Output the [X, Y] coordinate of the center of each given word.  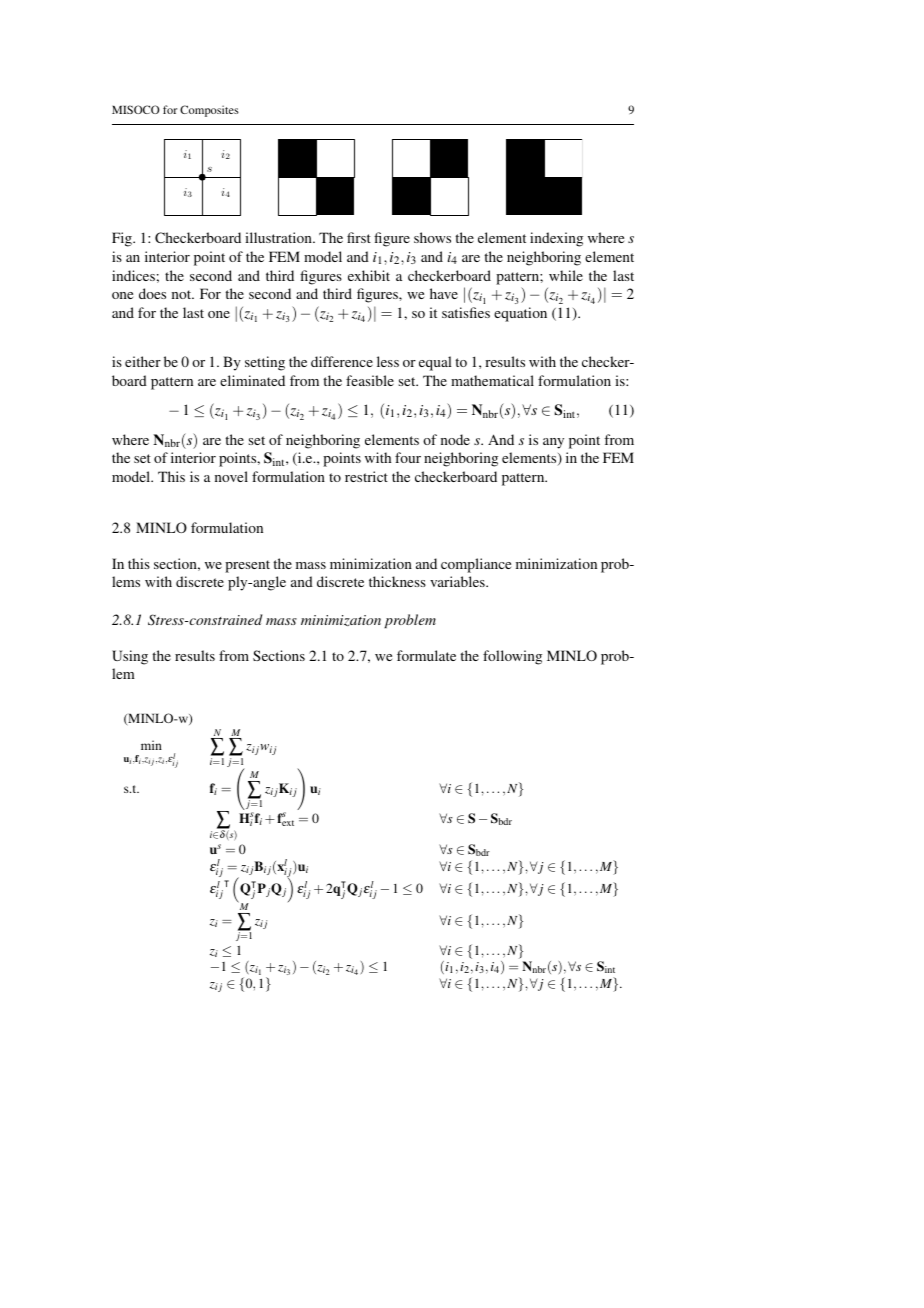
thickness [397, 581]
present [247, 566]
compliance [476, 565]
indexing [556, 239]
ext [287, 823]
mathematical [492, 380]
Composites [209, 111]
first [359, 237]
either [143, 361]
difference [342, 361]
